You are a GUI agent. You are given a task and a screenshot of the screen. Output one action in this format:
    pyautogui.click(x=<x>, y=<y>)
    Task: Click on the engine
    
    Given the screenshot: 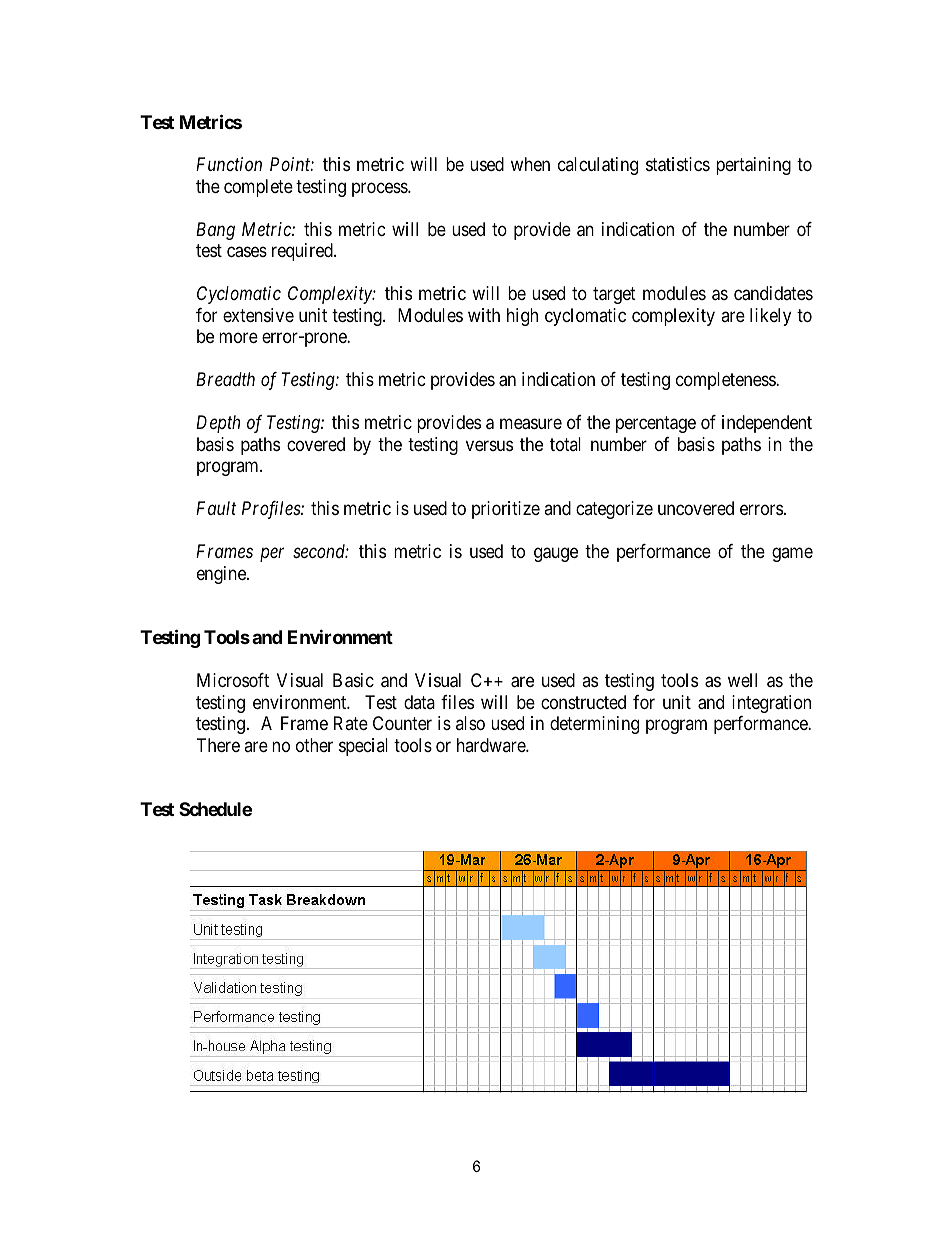 What is the action you would take?
    pyautogui.click(x=222, y=575)
